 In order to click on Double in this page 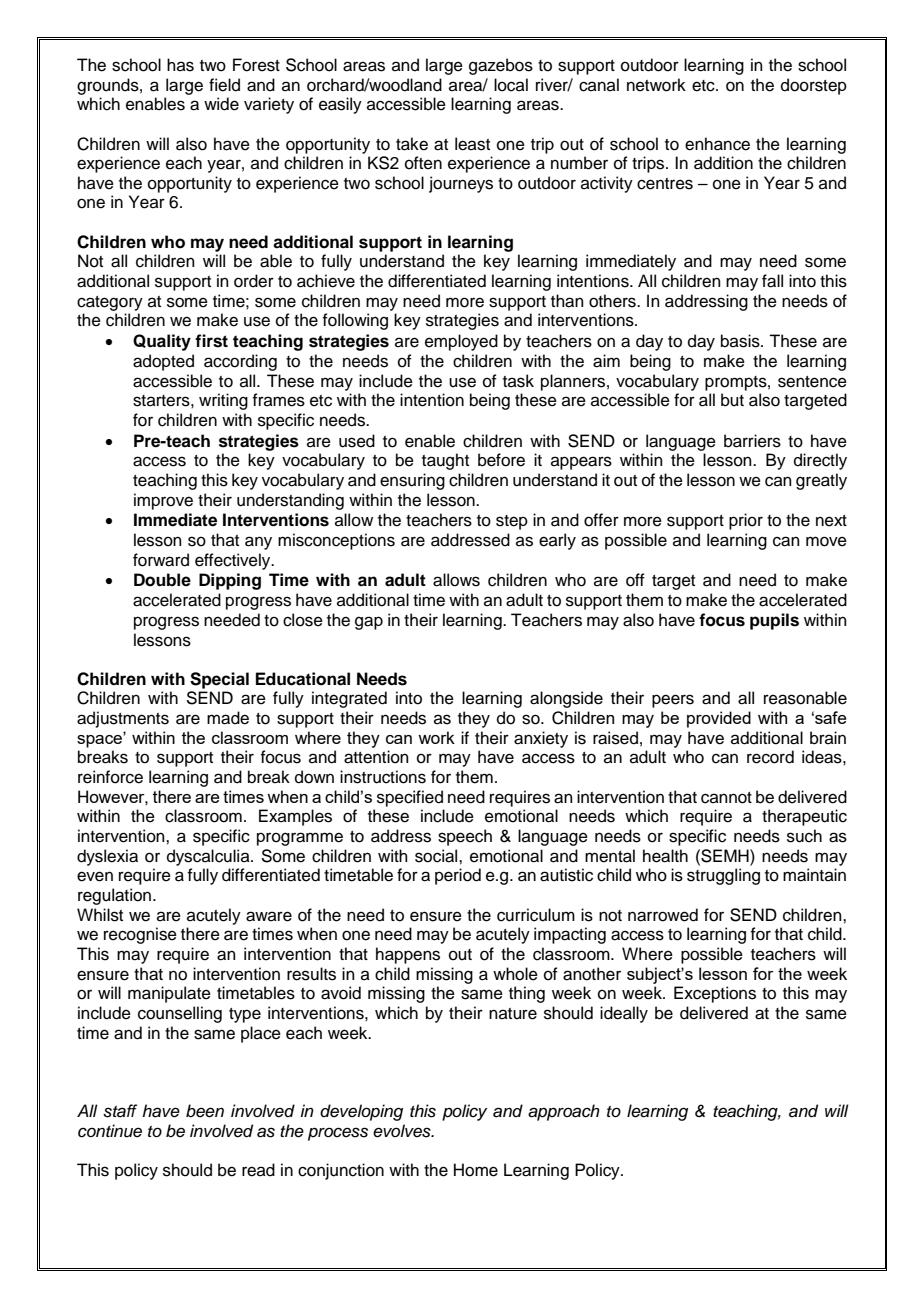, I will do `click(162, 580)`.
